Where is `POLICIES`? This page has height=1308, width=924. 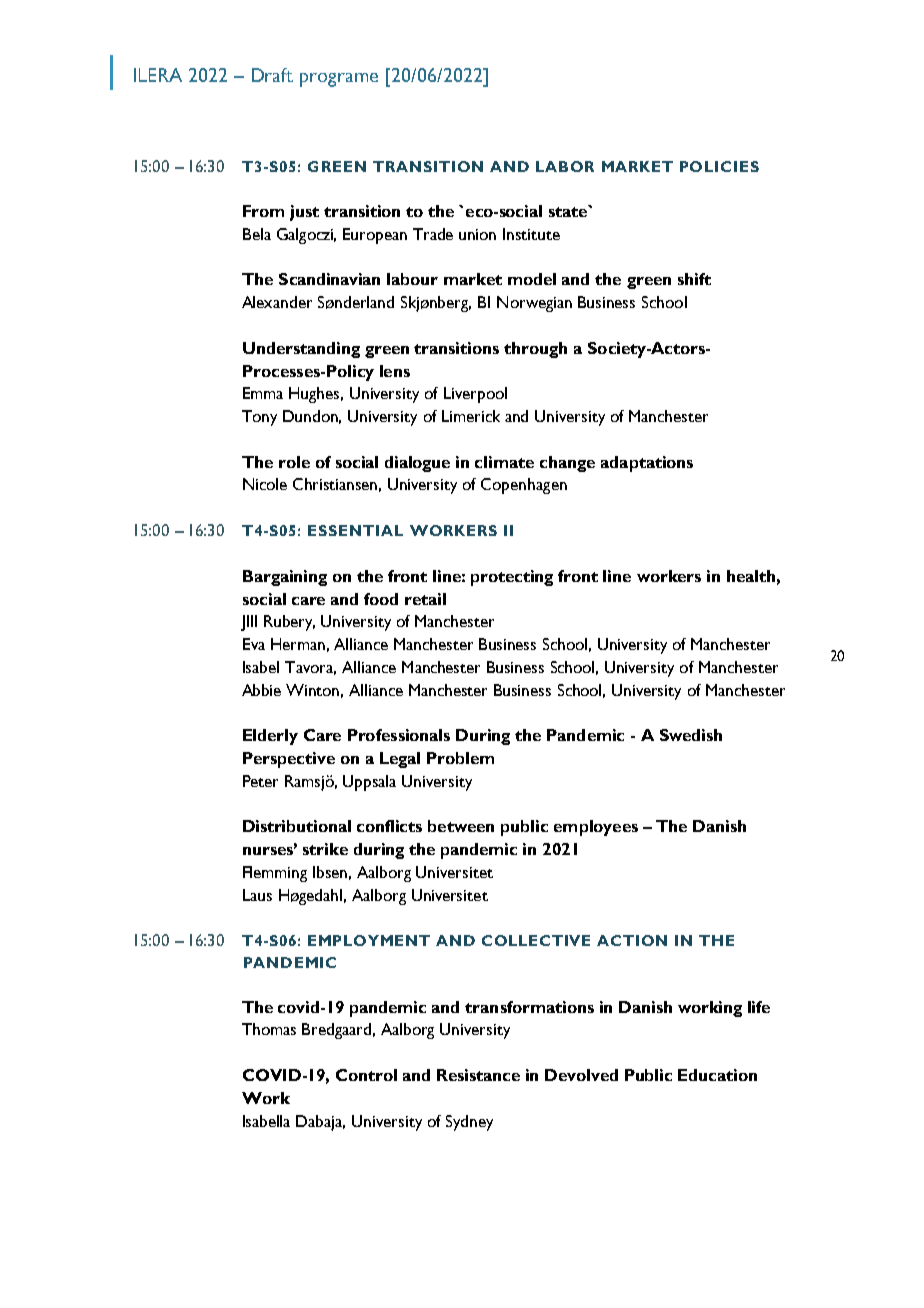
POLICIES is located at coordinates (719, 166).
